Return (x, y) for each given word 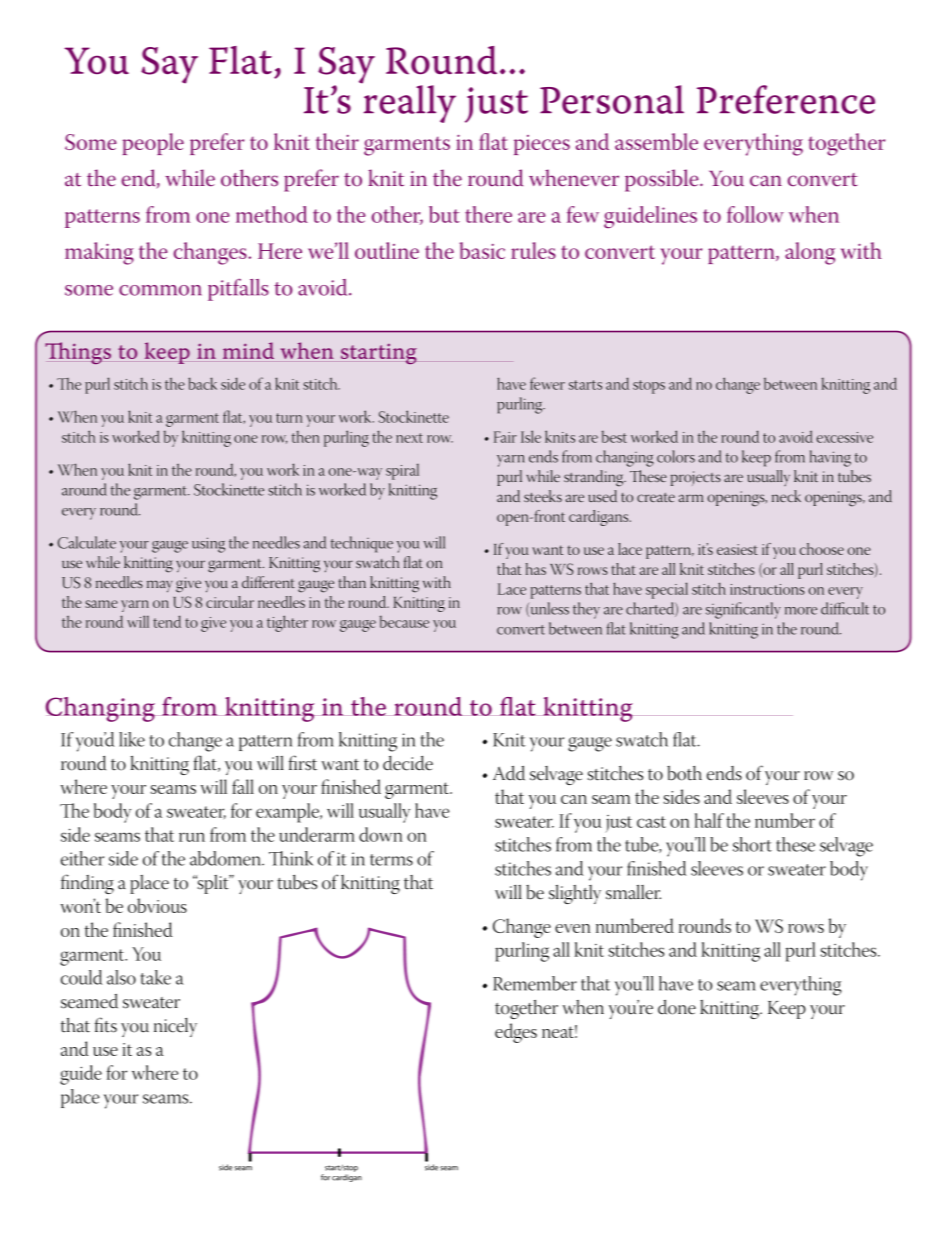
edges (516, 1033)
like (132, 739)
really (408, 103)
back (202, 383)
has (536, 569)
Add (509, 773)
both (684, 773)
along (810, 253)
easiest (737, 549)
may (159, 586)
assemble (656, 141)
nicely (175, 1027)
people (153, 144)
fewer (547, 383)
